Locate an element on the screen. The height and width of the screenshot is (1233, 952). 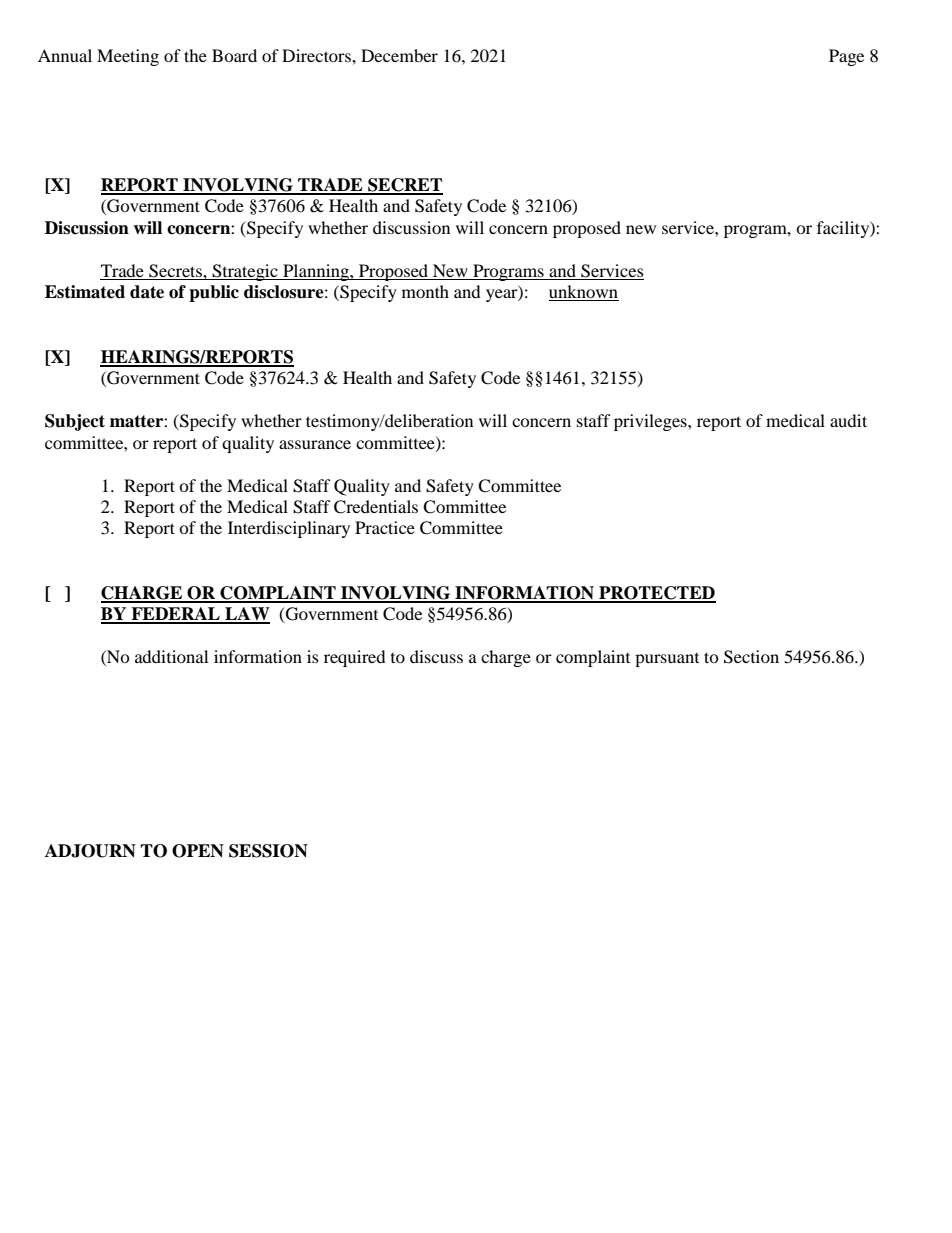
FEDERAL is located at coordinates (175, 615).
